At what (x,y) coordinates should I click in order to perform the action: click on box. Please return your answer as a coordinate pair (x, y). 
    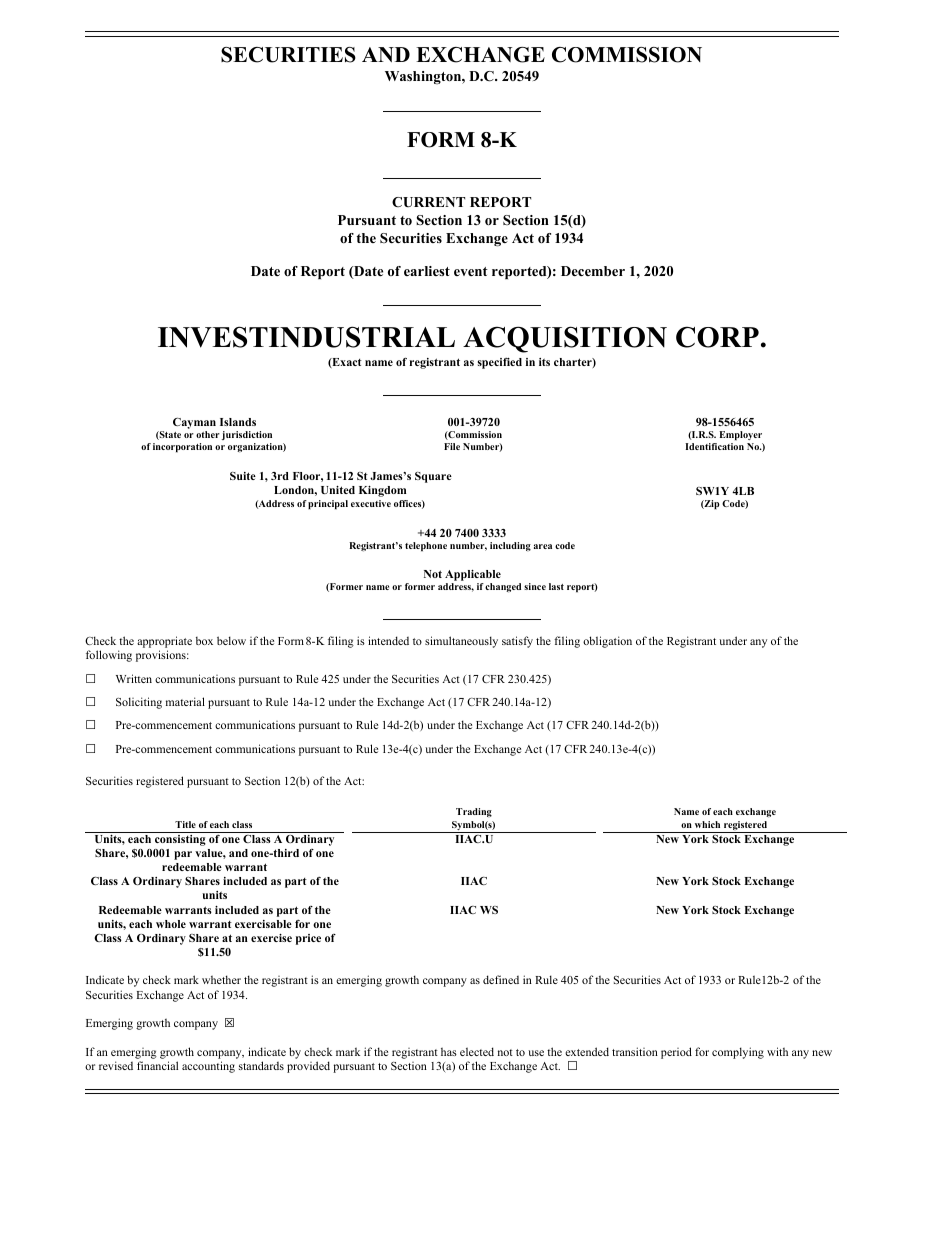
    Looking at the image, I should click on (204, 641).
